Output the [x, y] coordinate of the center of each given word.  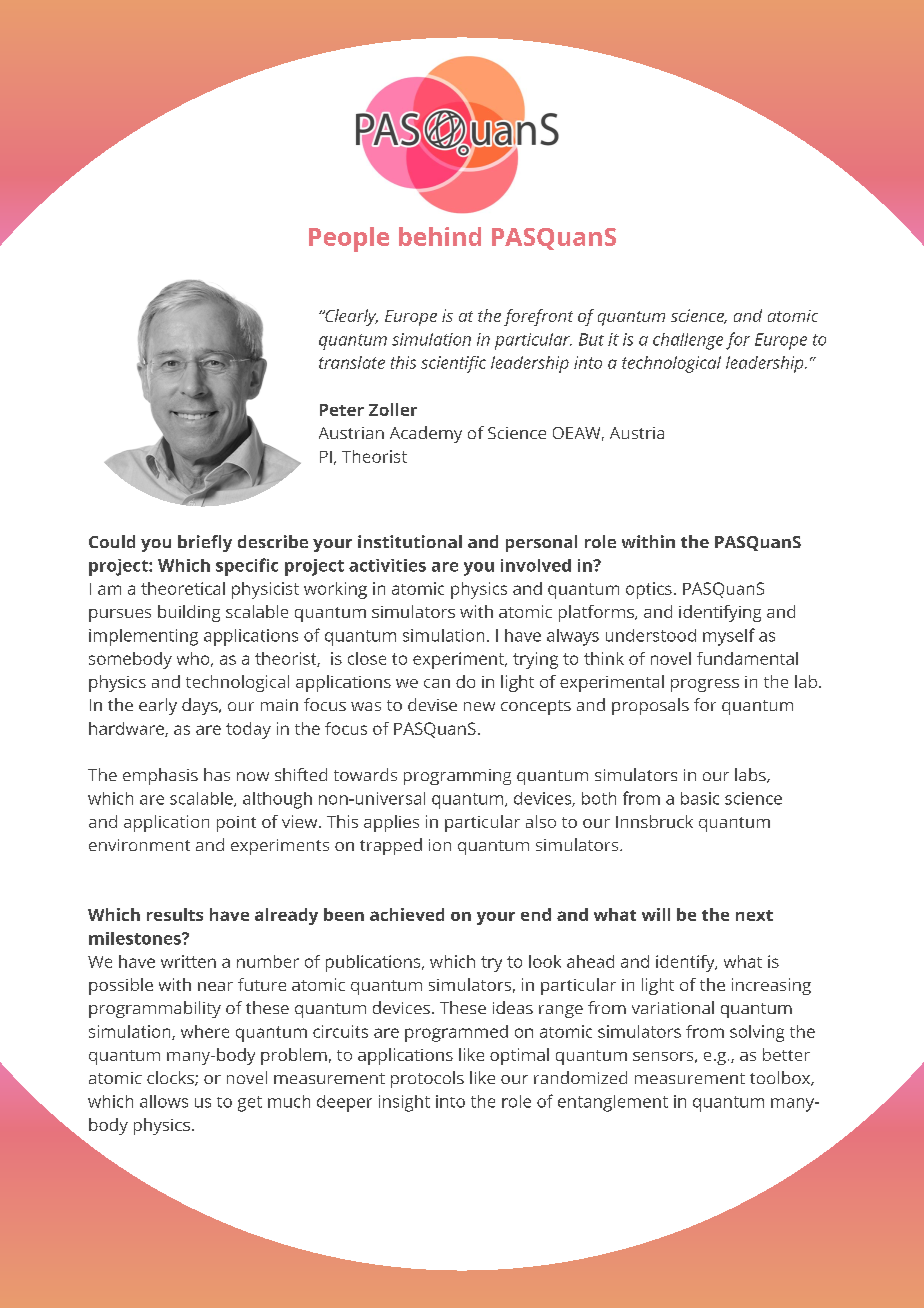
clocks [171, 1078]
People [349, 239]
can [437, 683]
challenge [688, 341]
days [201, 706]
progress [705, 685]
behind [440, 236]
